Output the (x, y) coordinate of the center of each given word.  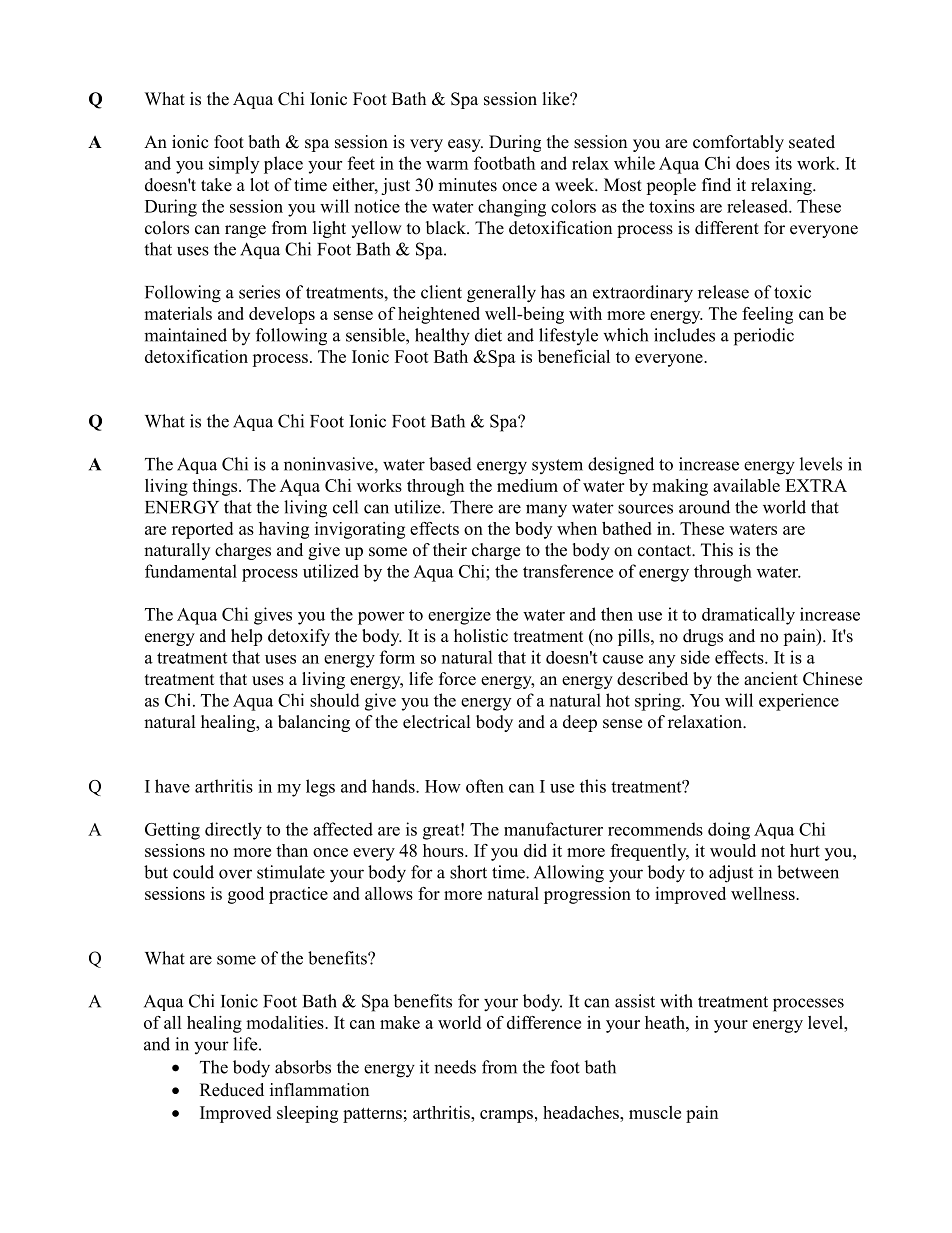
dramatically (748, 616)
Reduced (232, 1090)
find (716, 184)
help (247, 637)
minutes (467, 185)
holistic (481, 636)
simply (234, 165)
